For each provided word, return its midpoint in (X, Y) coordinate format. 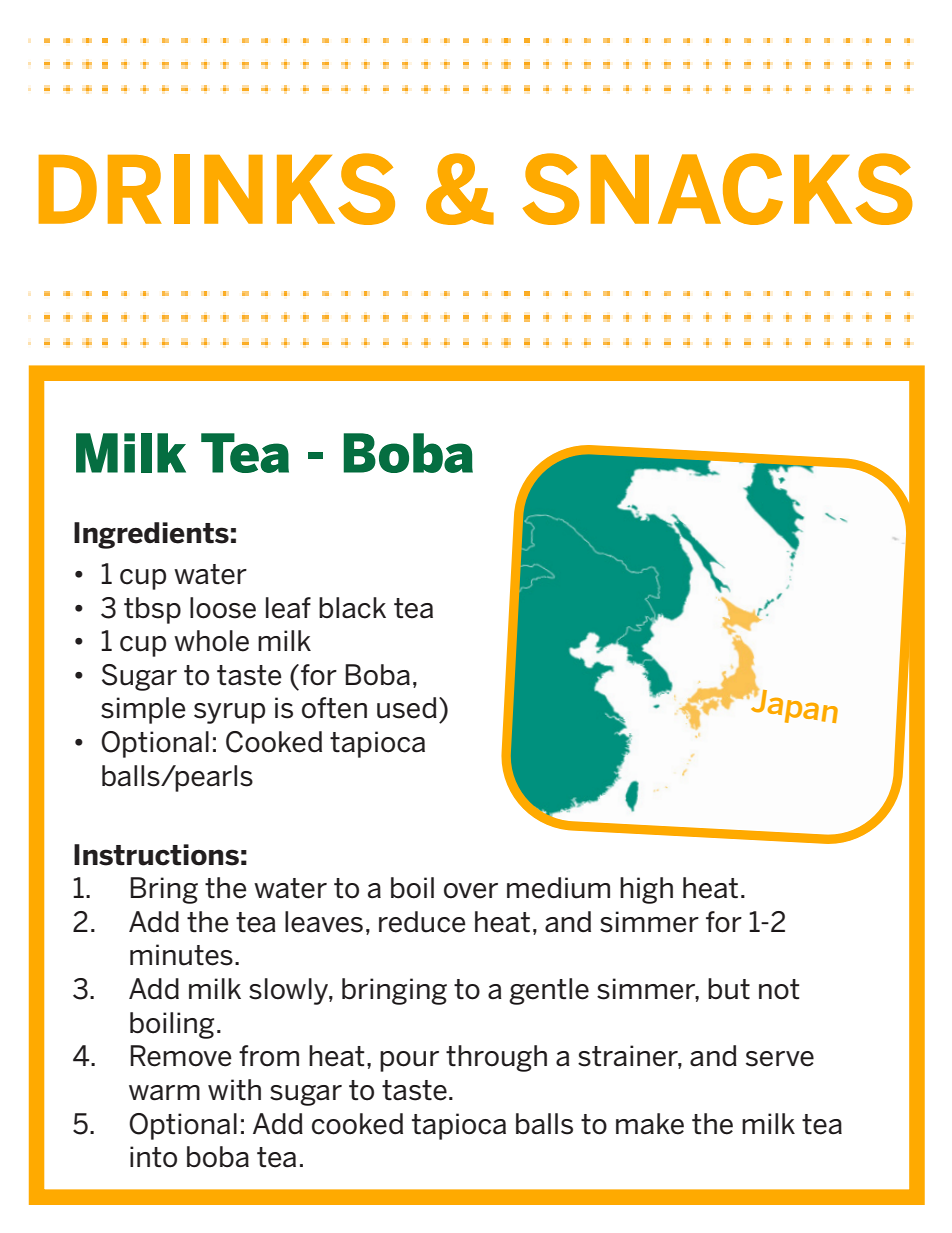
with (234, 1089)
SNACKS (718, 189)
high (646, 890)
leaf (288, 608)
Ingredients (151, 535)
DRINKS (217, 189)
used (407, 708)
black (352, 608)
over (471, 891)
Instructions (156, 855)
